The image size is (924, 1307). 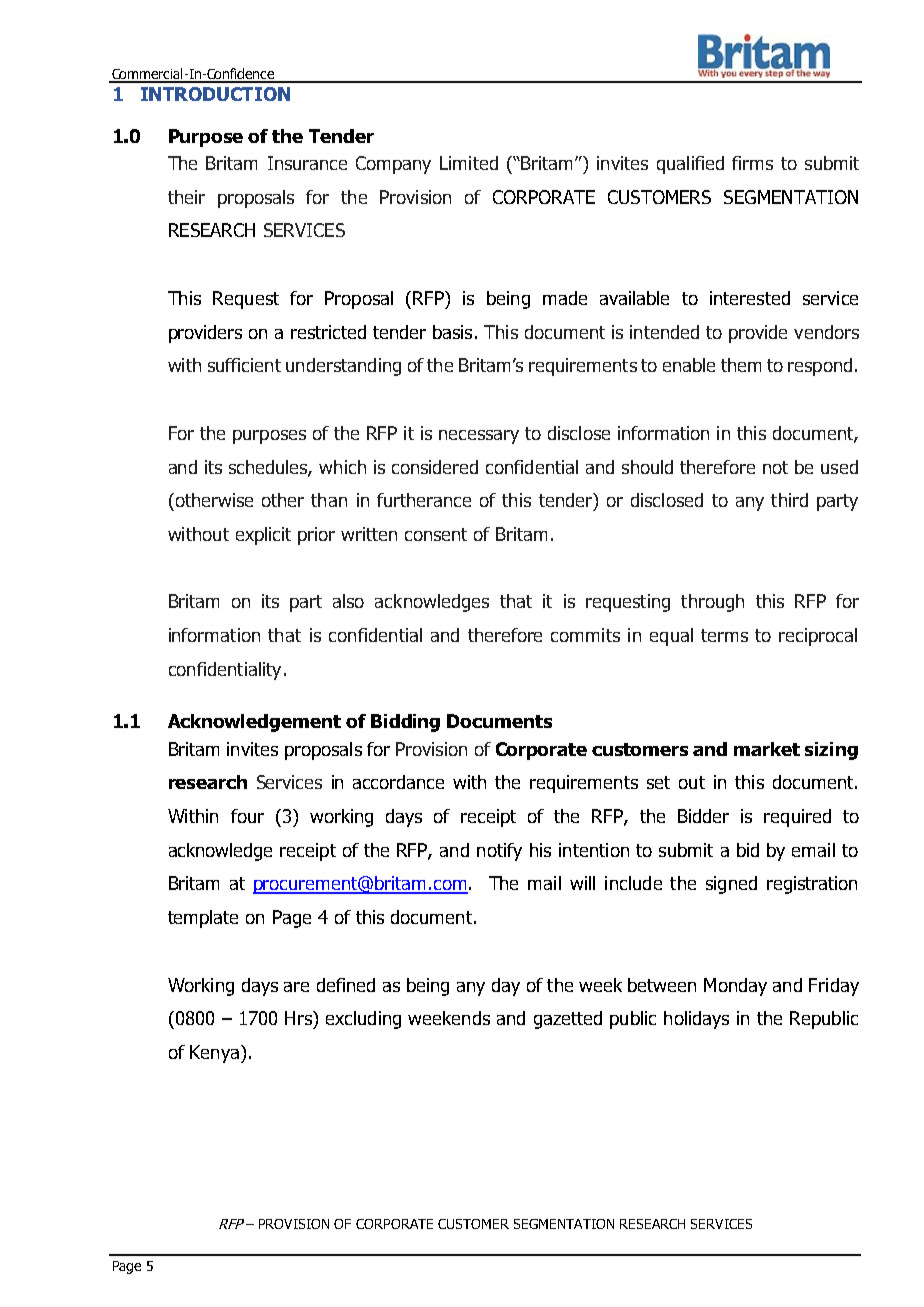 What do you see at coordinates (263, 536) in the screenshot?
I see `explicit` at bounding box center [263, 536].
